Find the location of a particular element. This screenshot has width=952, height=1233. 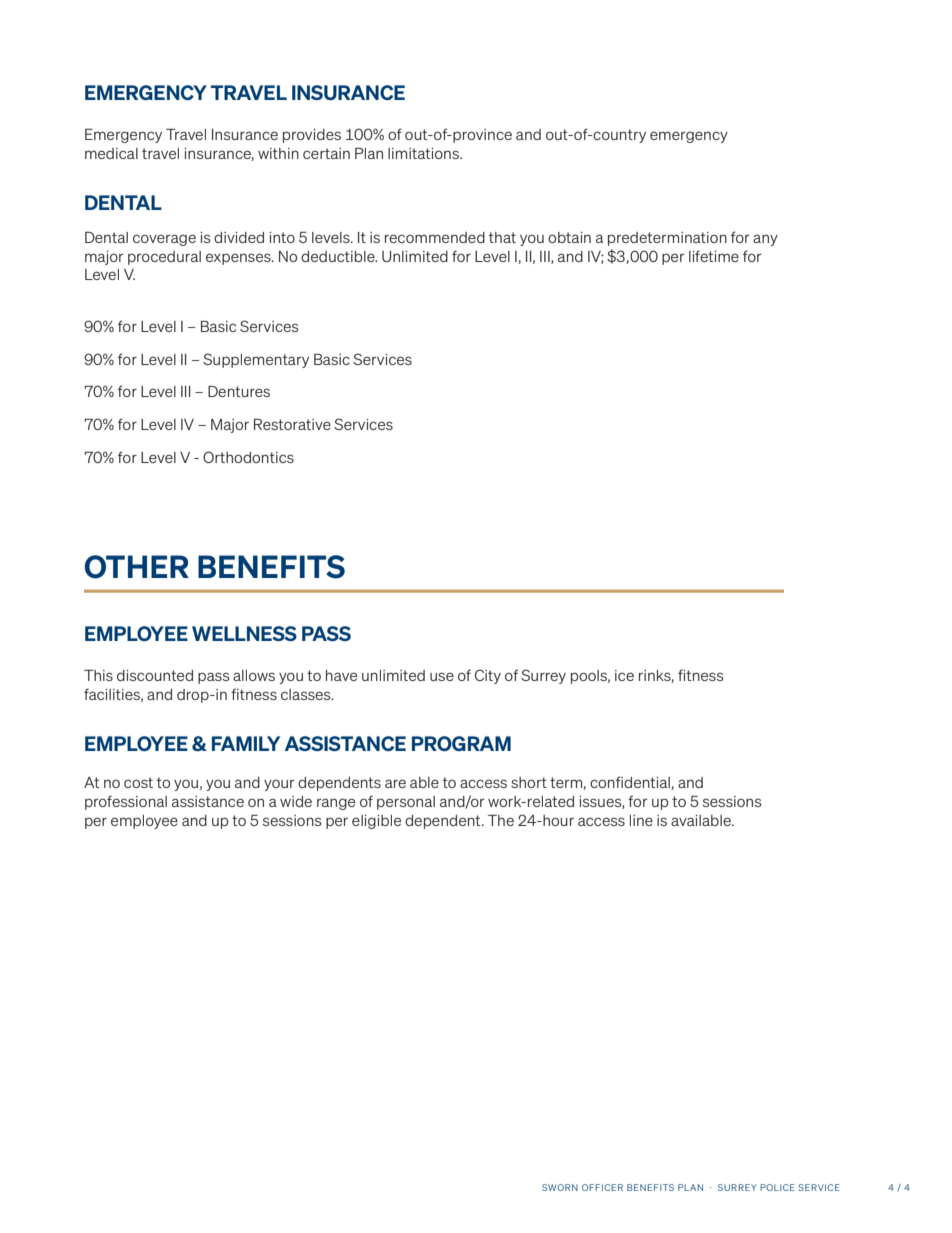

City is located at coordinates (488, 676).
